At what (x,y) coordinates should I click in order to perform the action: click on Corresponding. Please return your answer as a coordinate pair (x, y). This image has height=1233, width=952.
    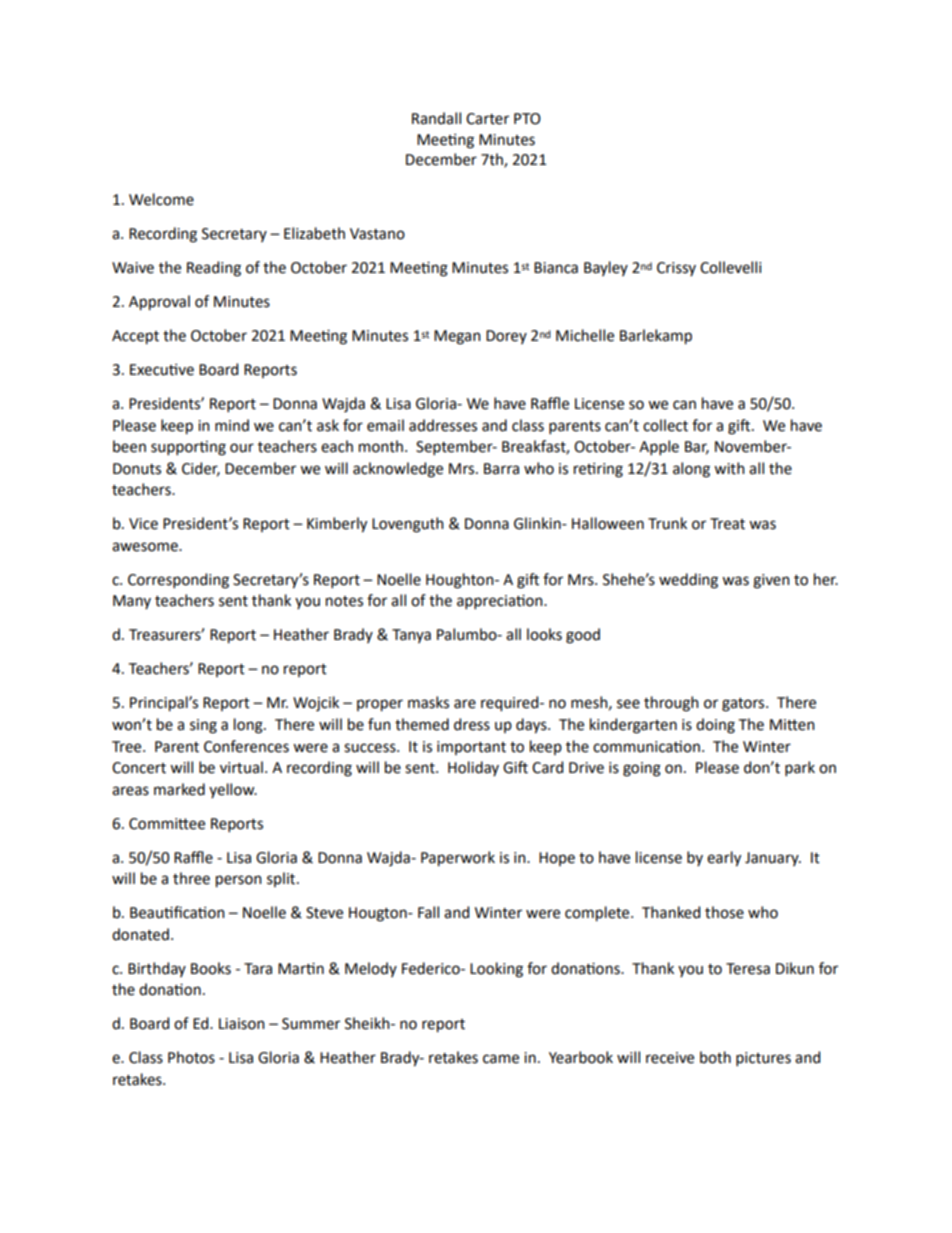
    Looking at the image, I should click on (178, 581).
